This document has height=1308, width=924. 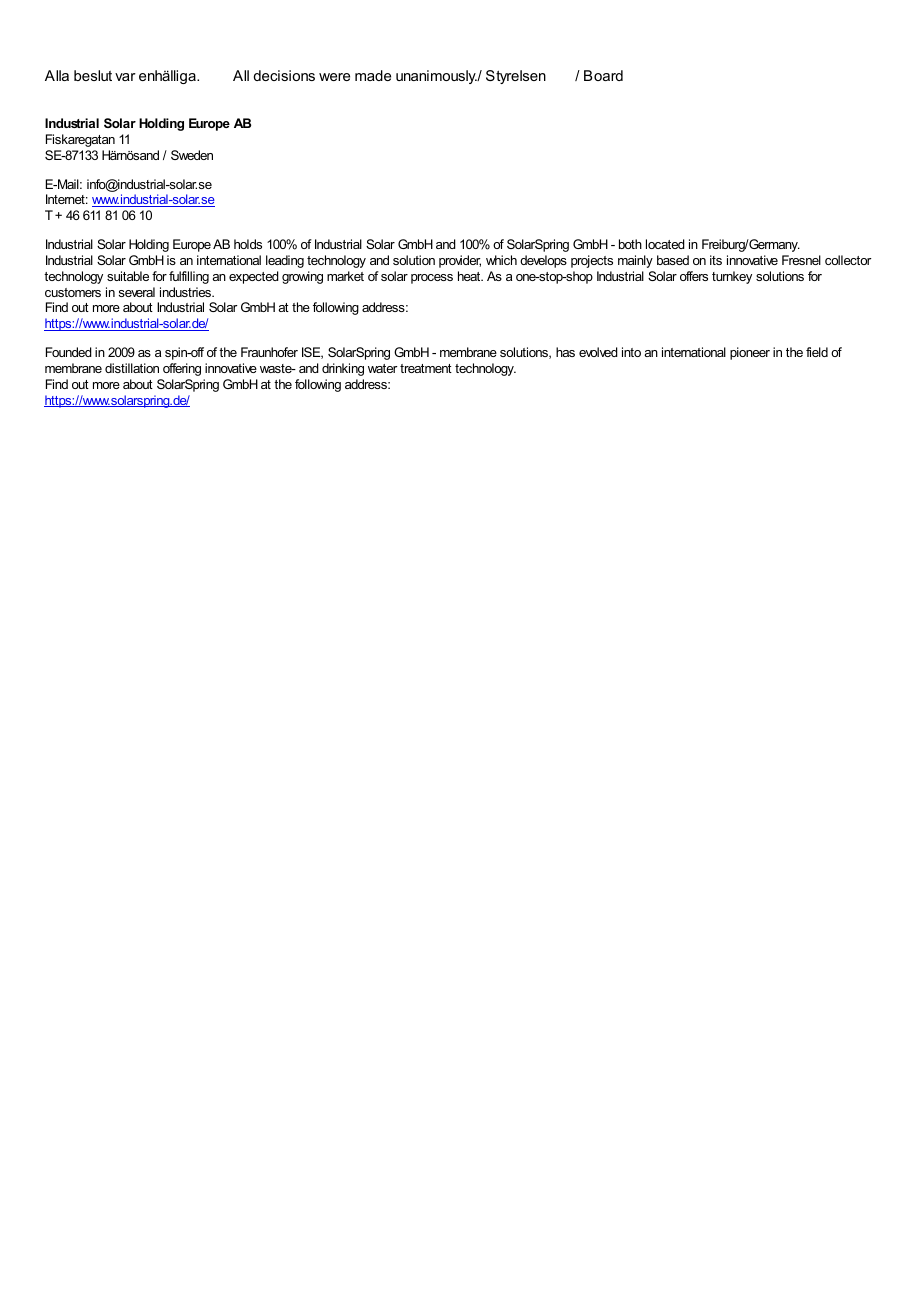 What do you see at coordinates (750, 353) in the document?
I see `pioneer` at bounding box center [750, 353].
